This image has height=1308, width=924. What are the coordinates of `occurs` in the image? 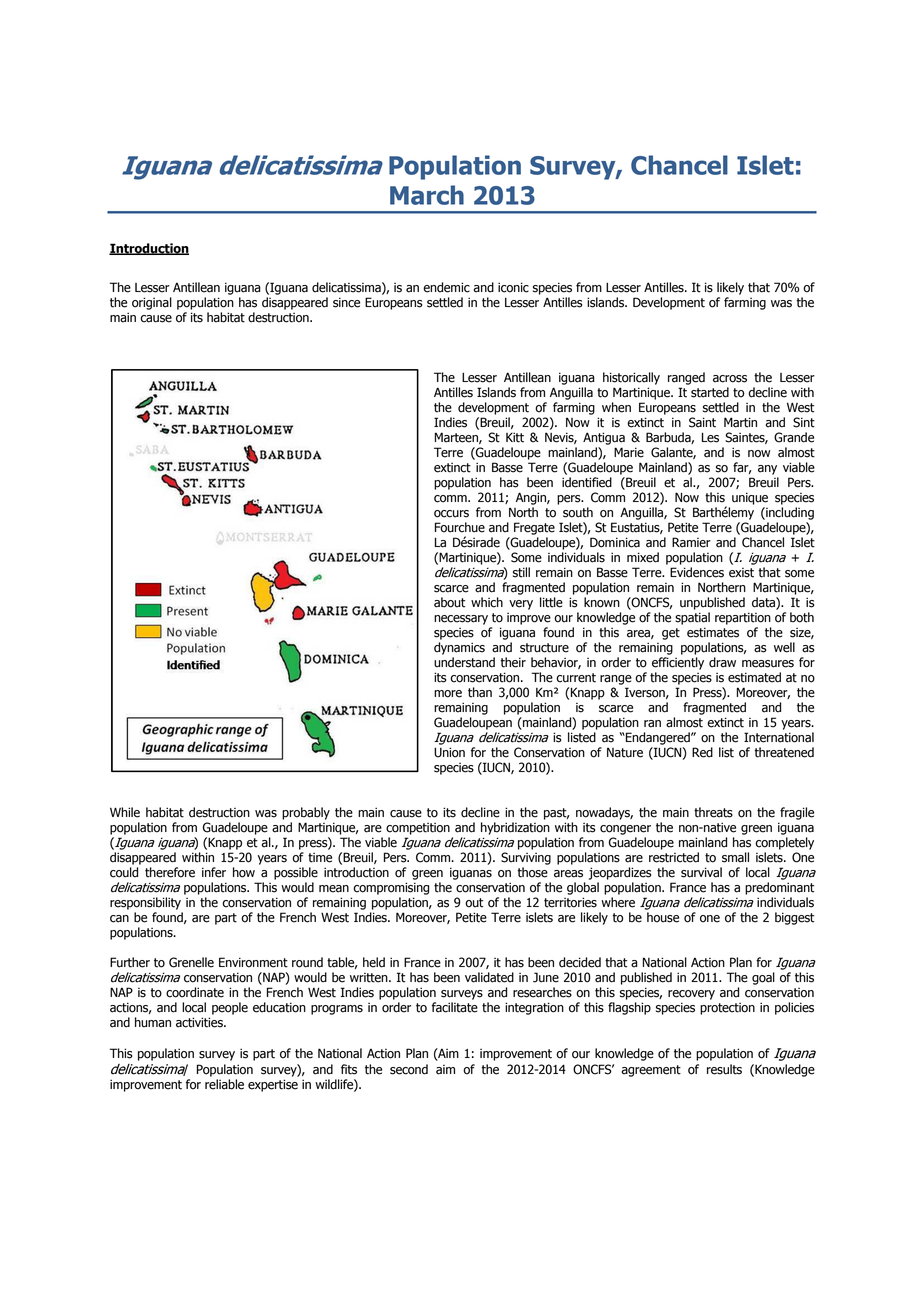 It's located at (451, 514).
